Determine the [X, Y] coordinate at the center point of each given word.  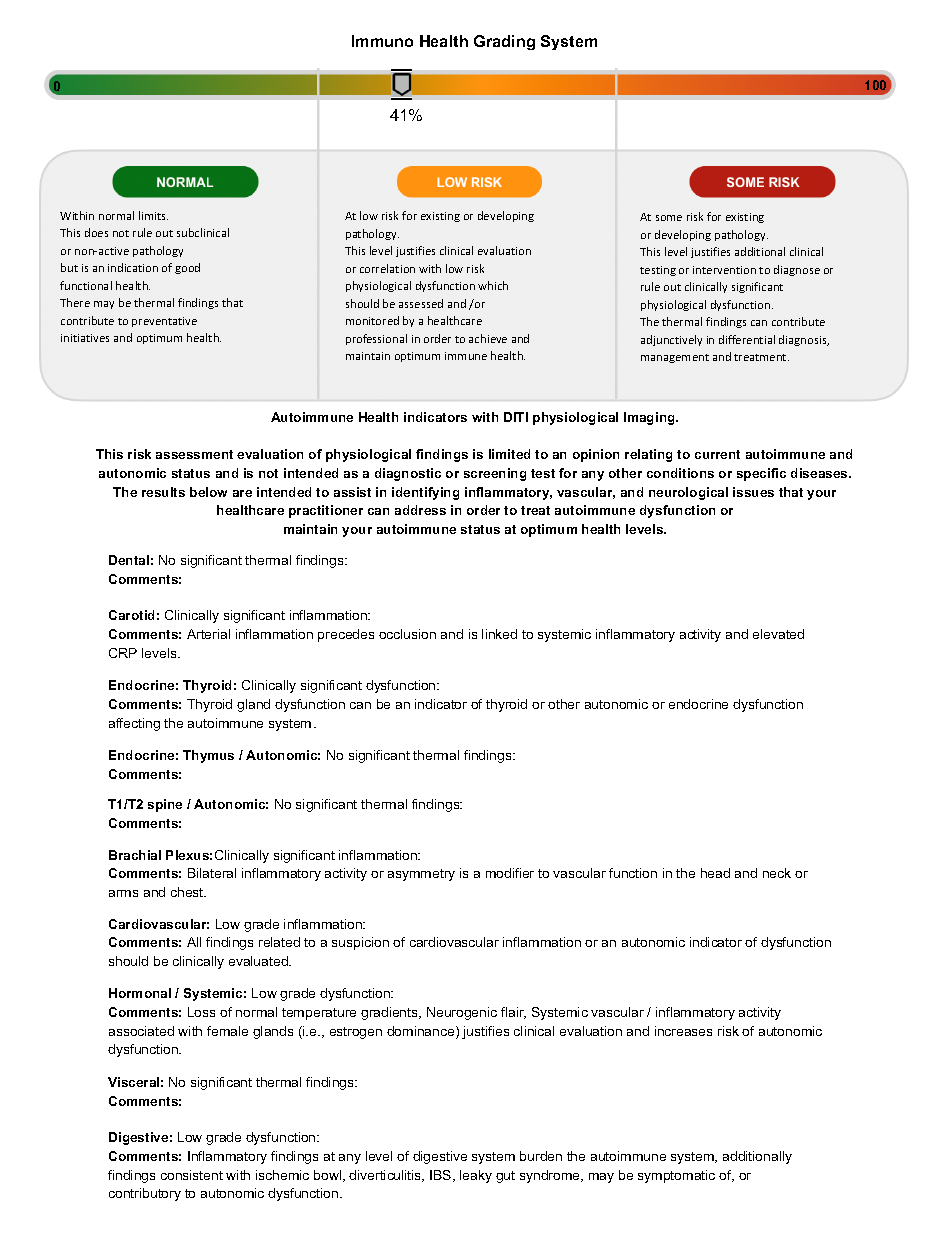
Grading [504, 42]
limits [153, 215]
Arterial [208, 634]
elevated [778, 634]
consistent [192, 1175]
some [669, 218]
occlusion [407, 634]
